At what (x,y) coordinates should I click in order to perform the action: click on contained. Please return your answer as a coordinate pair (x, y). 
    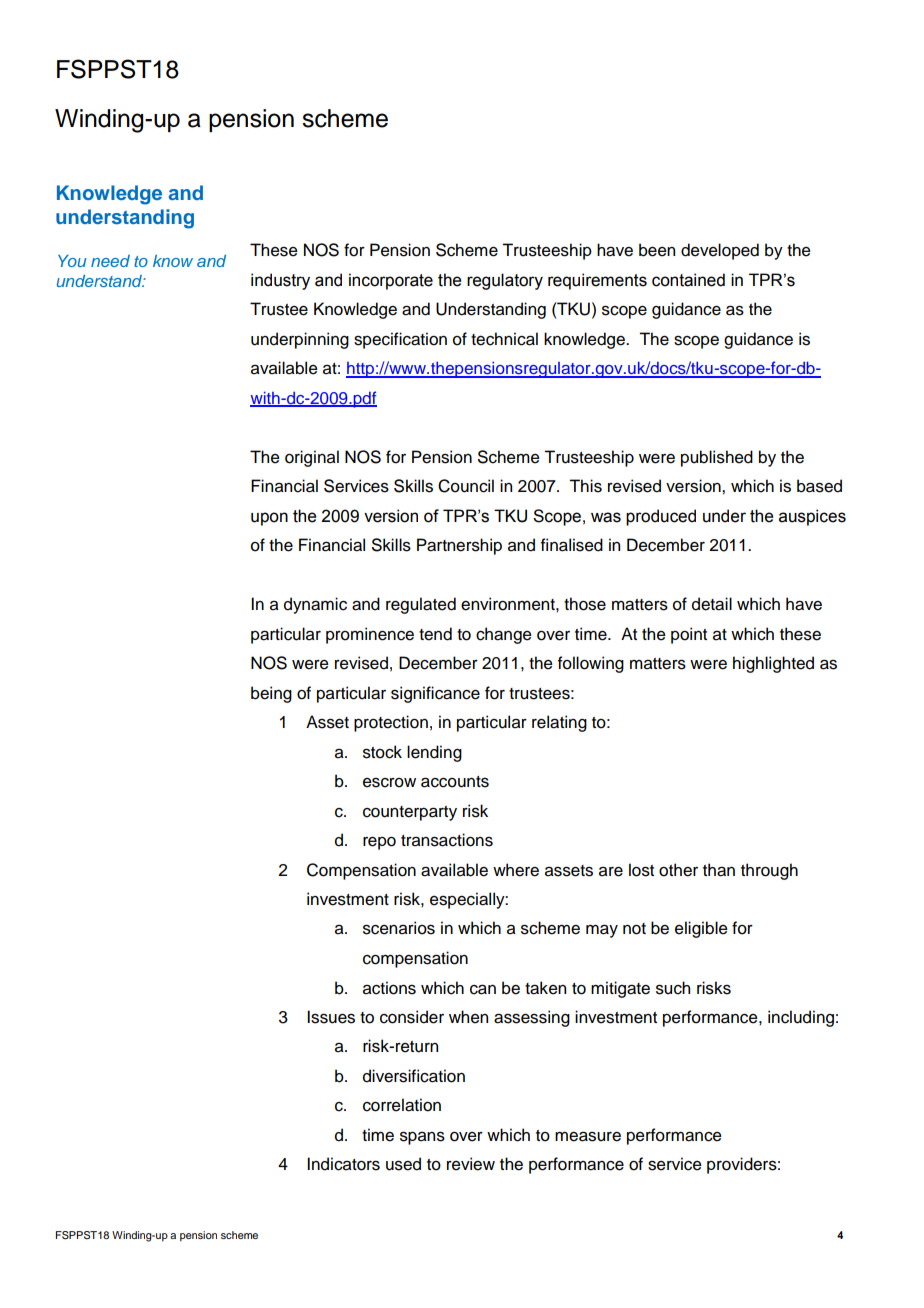
    Looking at the image, I should click on (688, 280).
